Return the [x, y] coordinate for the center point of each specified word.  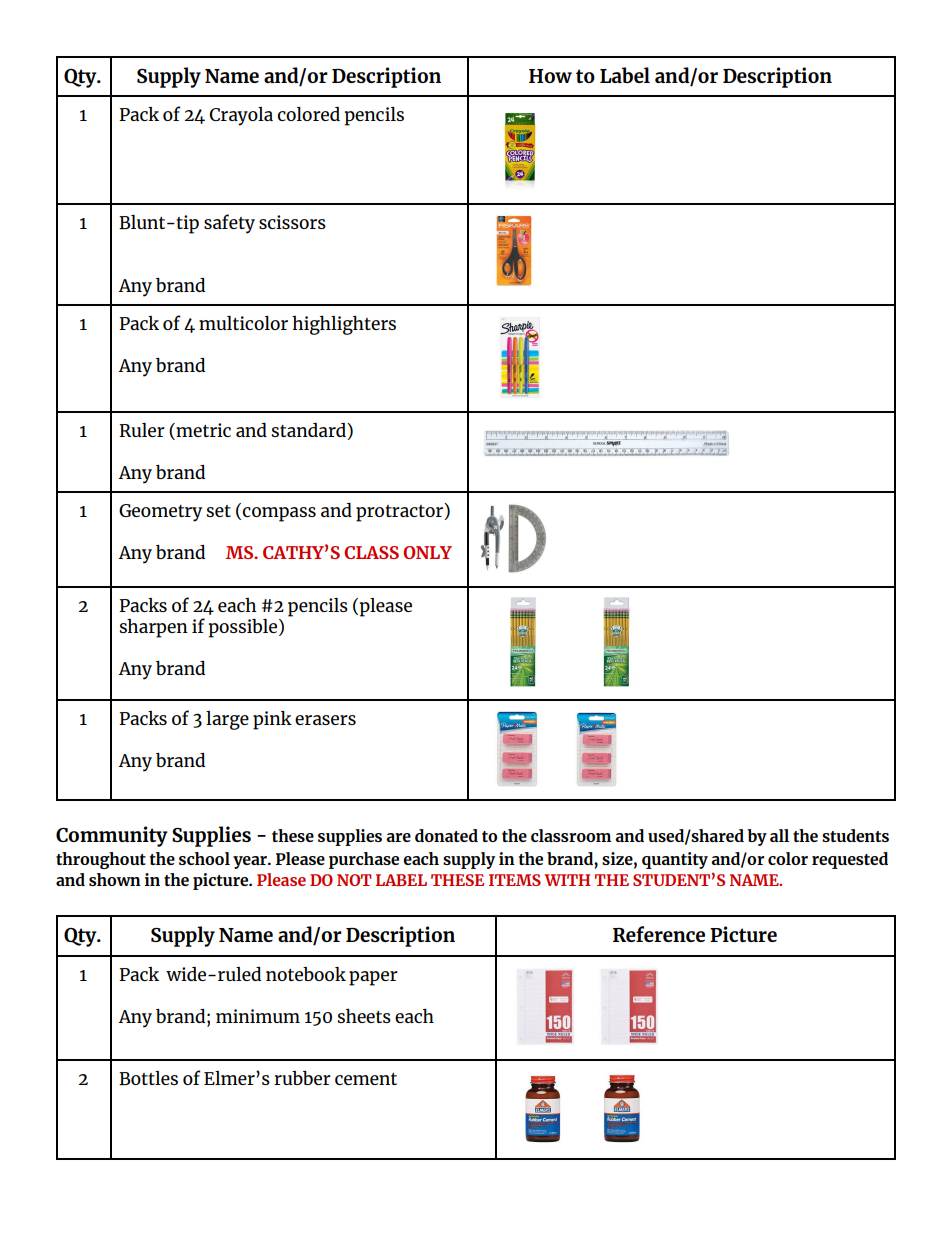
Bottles [148, 1078]
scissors [292, 222]
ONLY [427, 552]
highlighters [344, 325]
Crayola [241, 116]
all [779, 835]
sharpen [154, 628]
